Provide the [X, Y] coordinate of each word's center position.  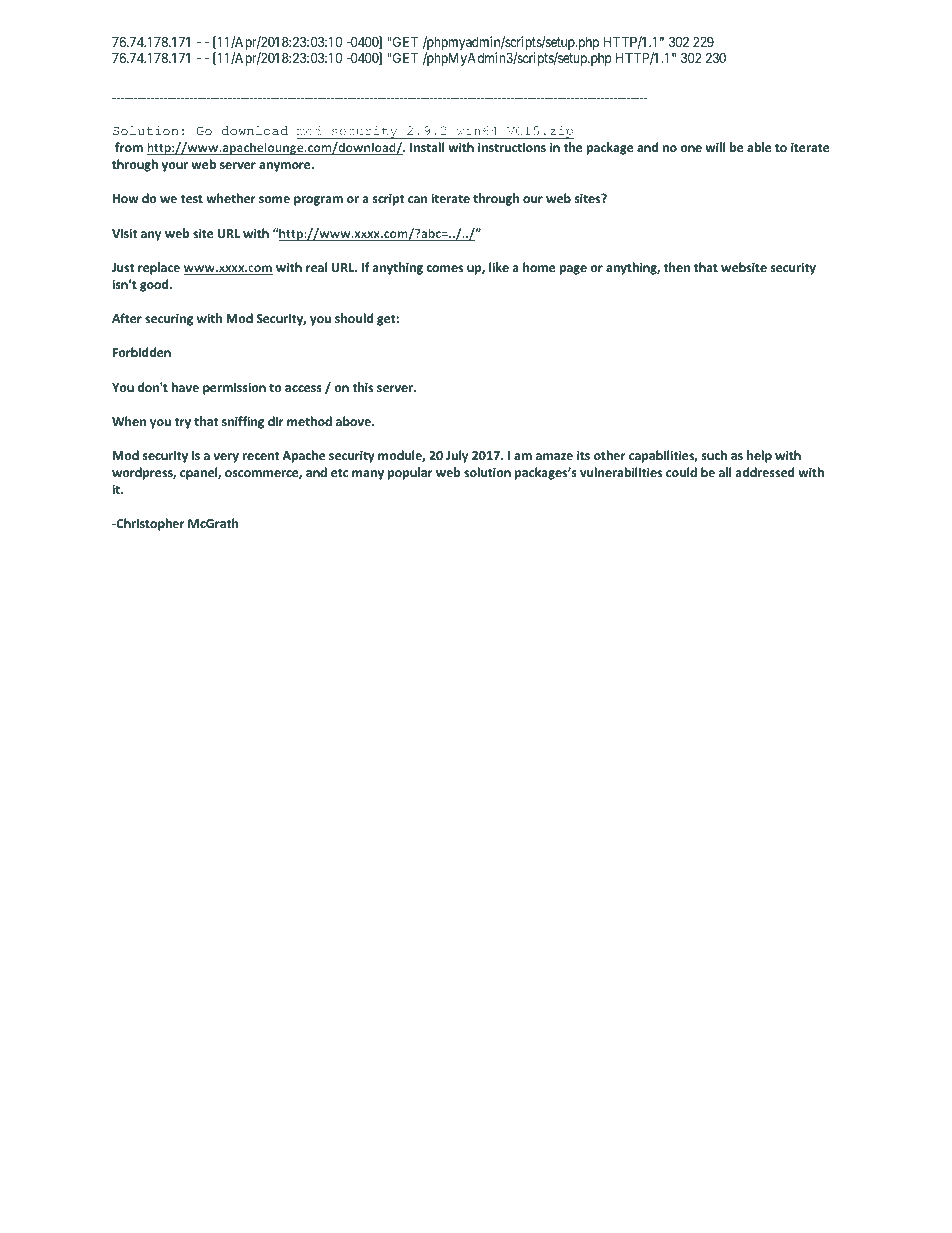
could [681, 472]
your [175, 167]
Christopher [149, 524]
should [354, 318]
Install [427, 147]
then [676, 267]
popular [410, 473]
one [691, 148]
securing [169, 319]
